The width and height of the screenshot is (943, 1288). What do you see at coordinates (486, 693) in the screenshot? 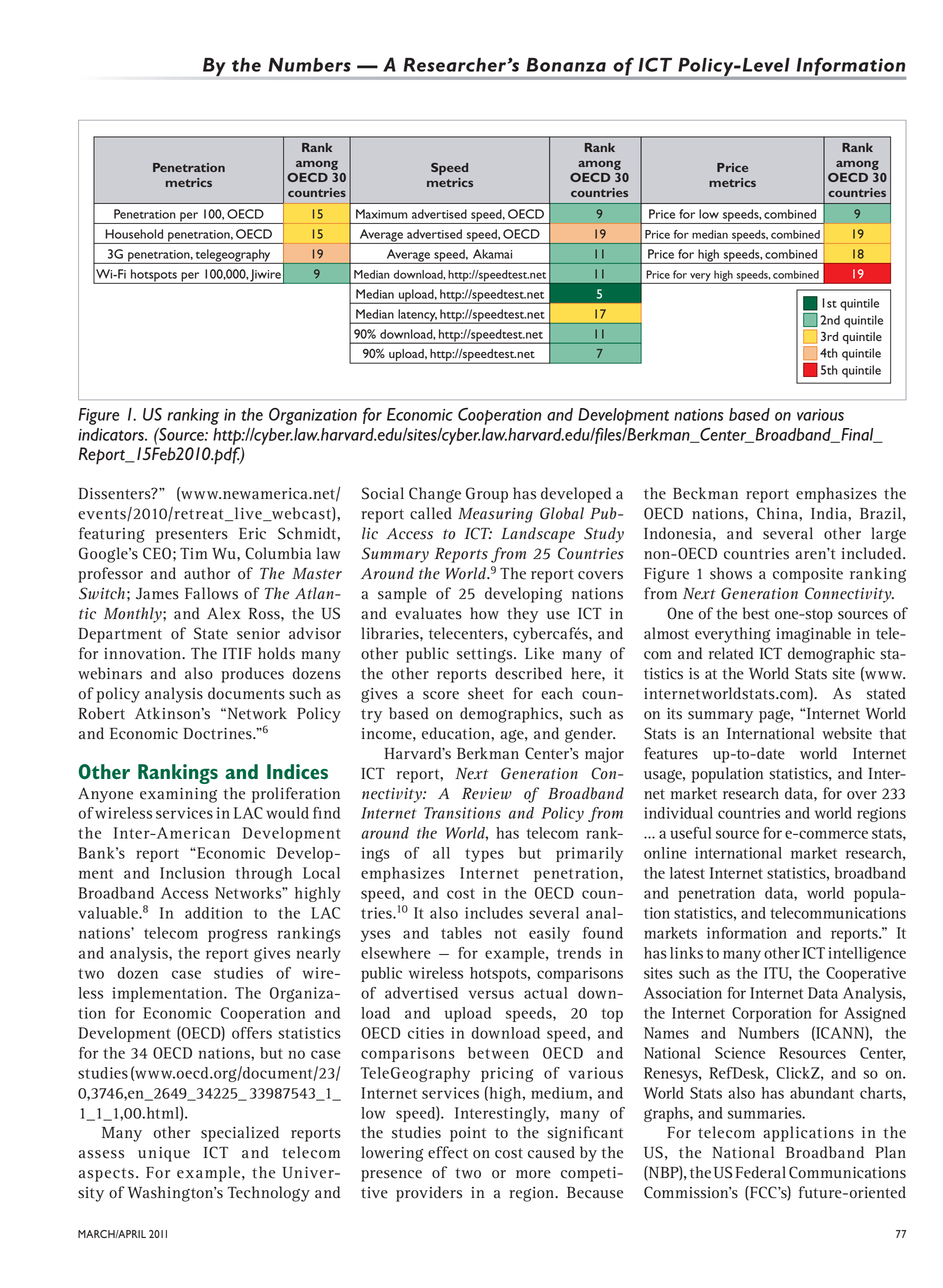
I see `sheet` at bounding box center [486, 693].
